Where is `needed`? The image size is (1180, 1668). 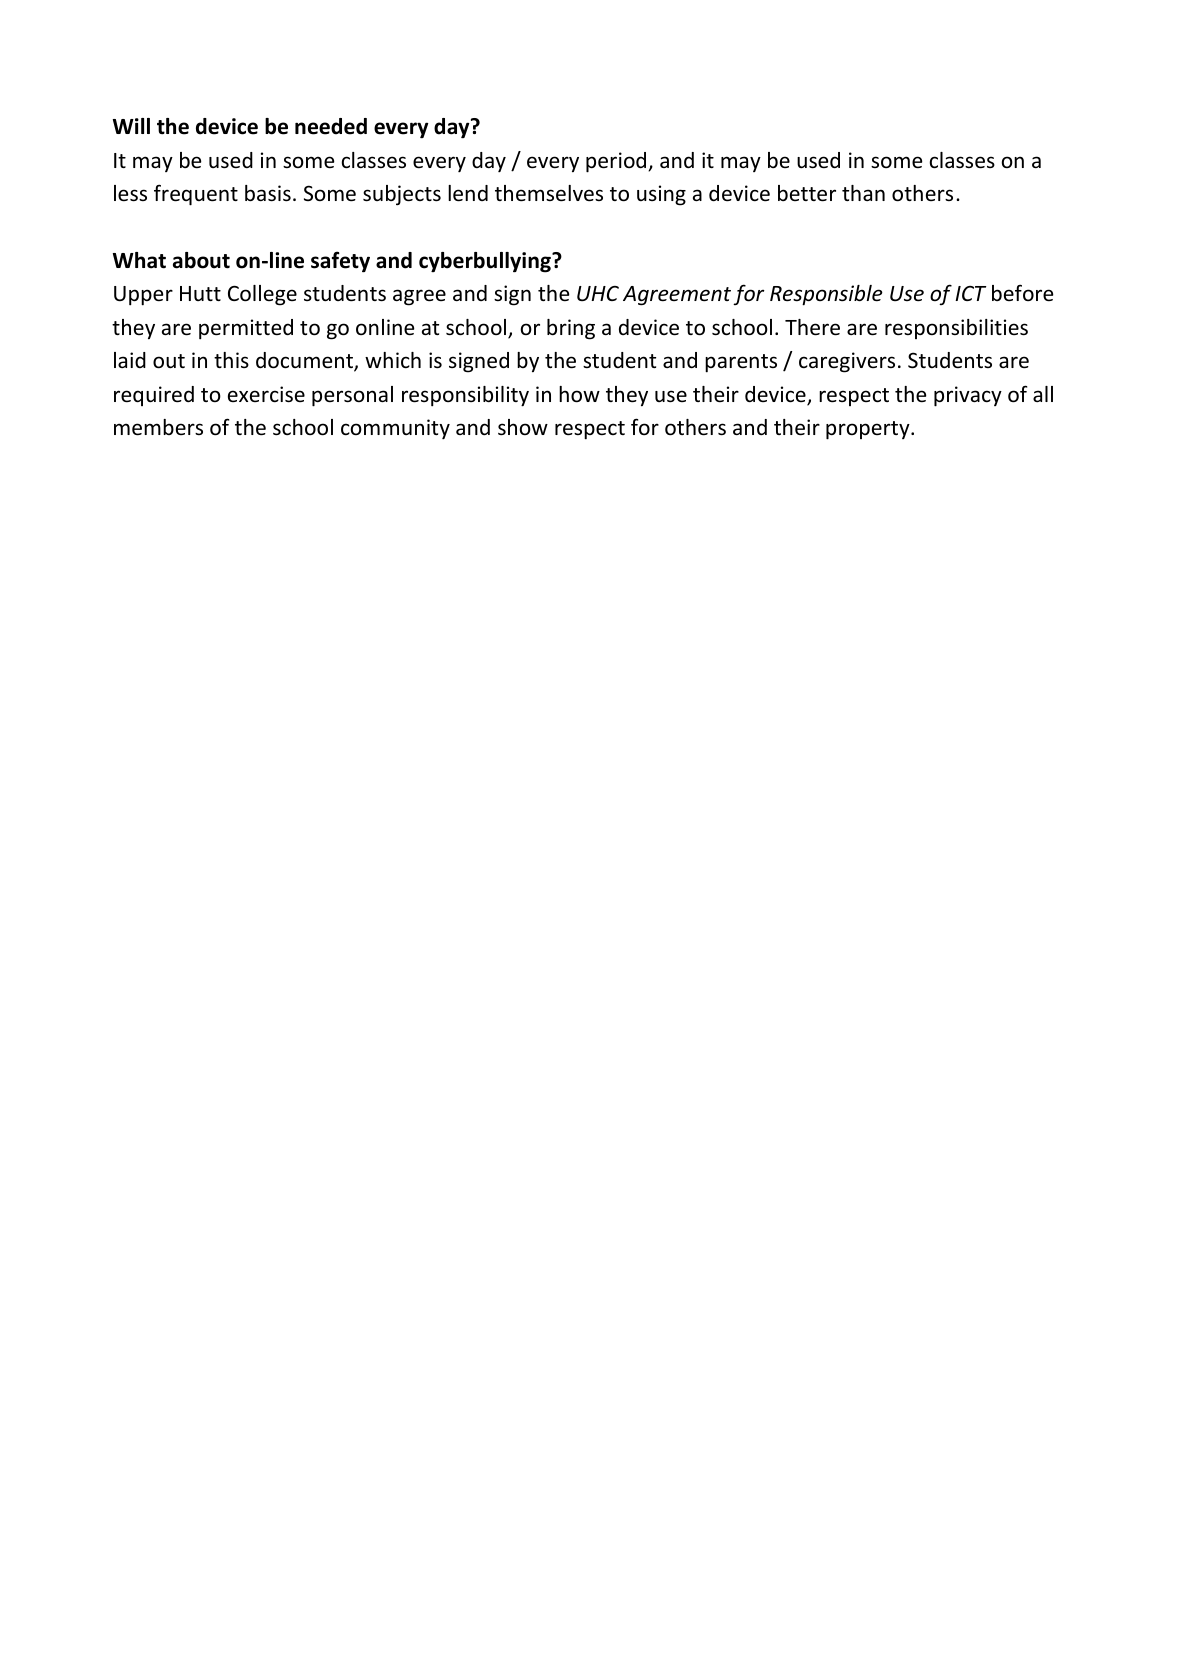 needed is located at coordinates (331, 126).
